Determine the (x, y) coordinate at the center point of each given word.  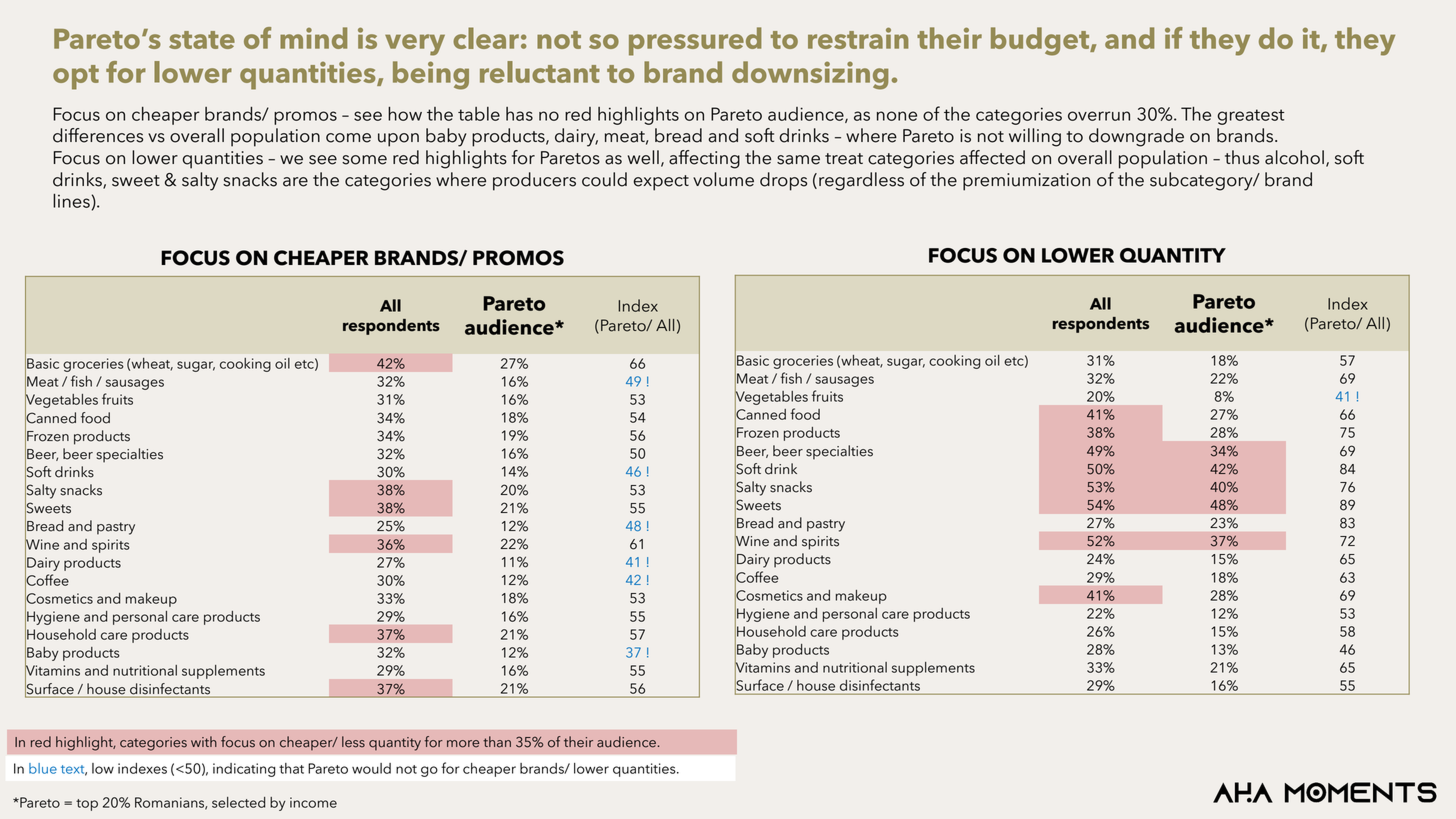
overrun (1099, 116)
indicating (244, 770)
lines (71, 201)
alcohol (1294, 157)
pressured (695, 41)
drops (783, 181)
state (202, 40)
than (497, 742)
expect (661, 183)
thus (1242, 157)
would (371, 768)
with (204, 741)
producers (534, 181)
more (463, 744)
